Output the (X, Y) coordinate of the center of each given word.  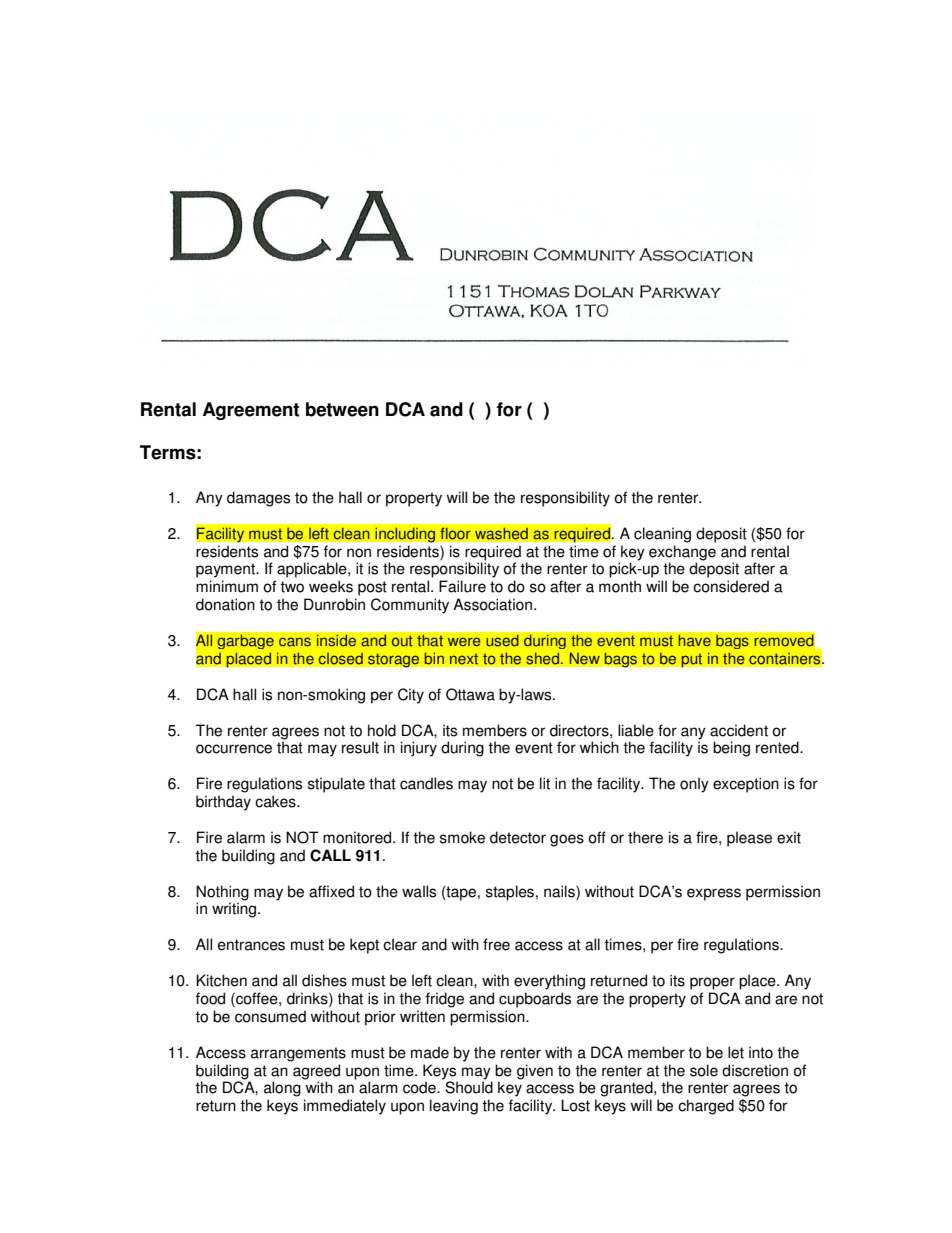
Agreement (251, 411)
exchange (682, 553)
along (282, 1089)
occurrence (234, 749)
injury (419, 749)
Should (468, 1086)
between (342, 409)
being (731, 749)
